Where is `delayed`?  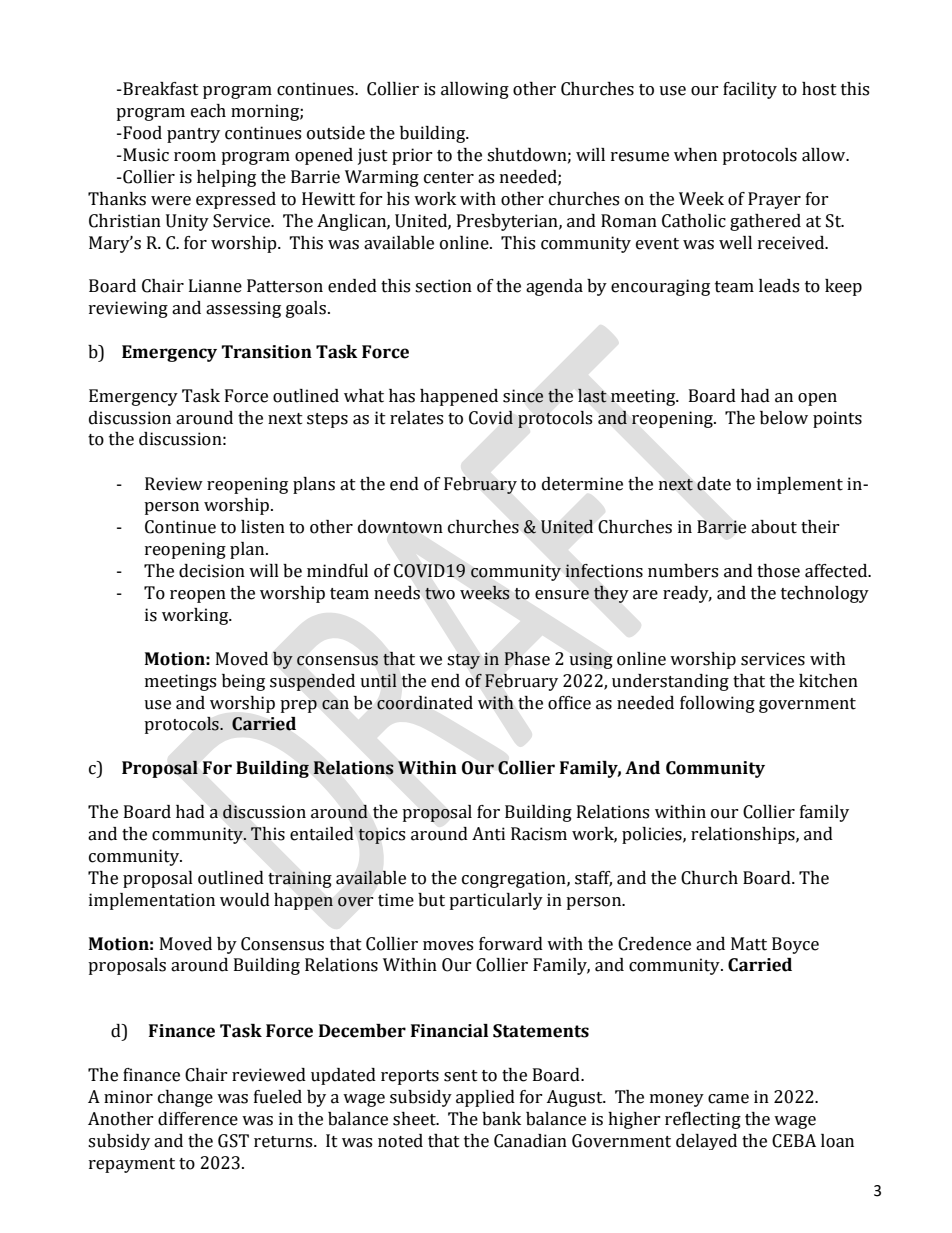 delayed is located at coordinates (706, 1142).
